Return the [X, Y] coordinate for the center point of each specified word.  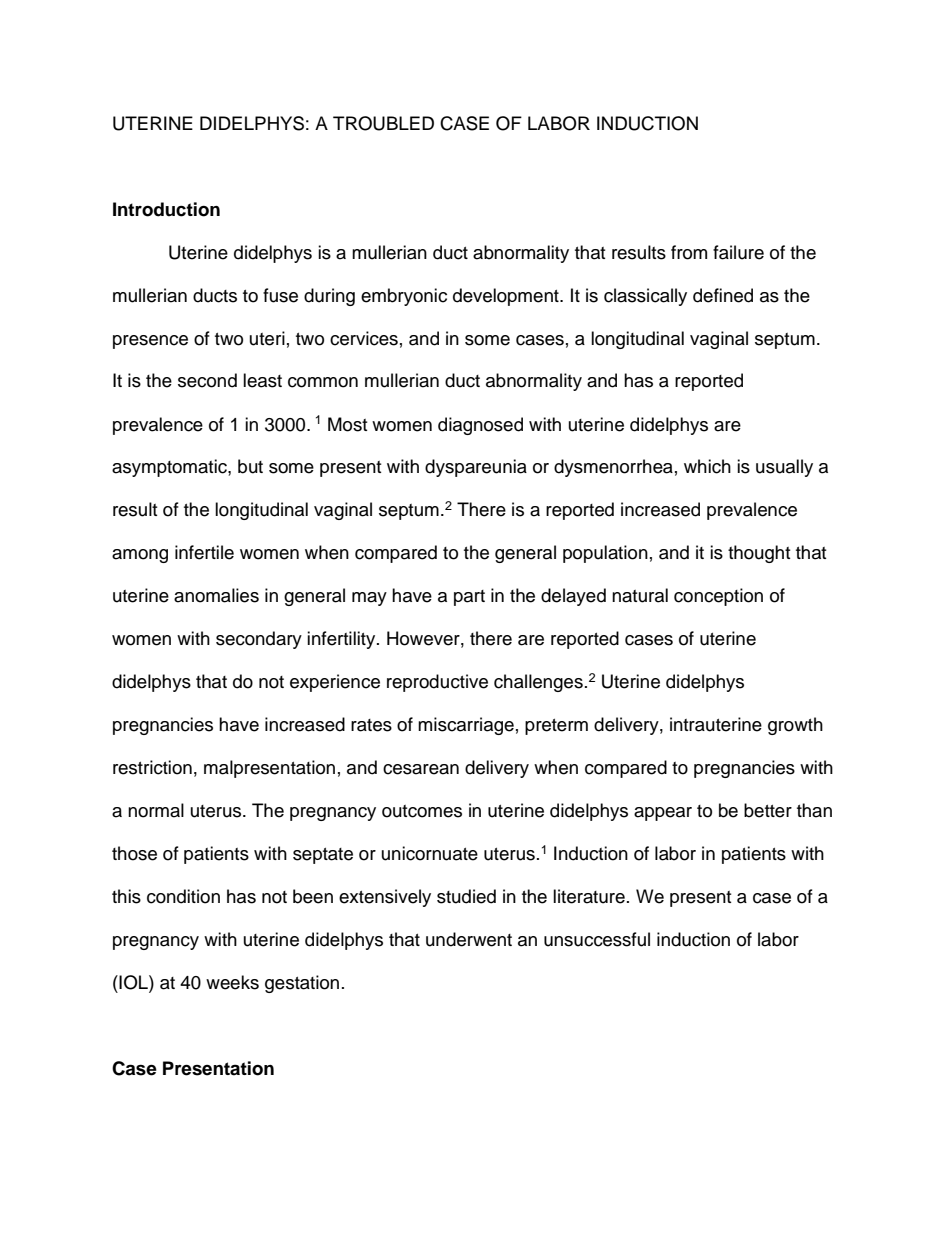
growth [795, 726]
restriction [152, 767]
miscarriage [466, 726]
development [507, 297]
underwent [469, 939]
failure [738, 252]
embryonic [404, 297]
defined [723, 295]
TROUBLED [383, 123]
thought [759, 554]
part [469, 598]
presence [150, 342]
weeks [232, 982]
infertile [204, 552]
